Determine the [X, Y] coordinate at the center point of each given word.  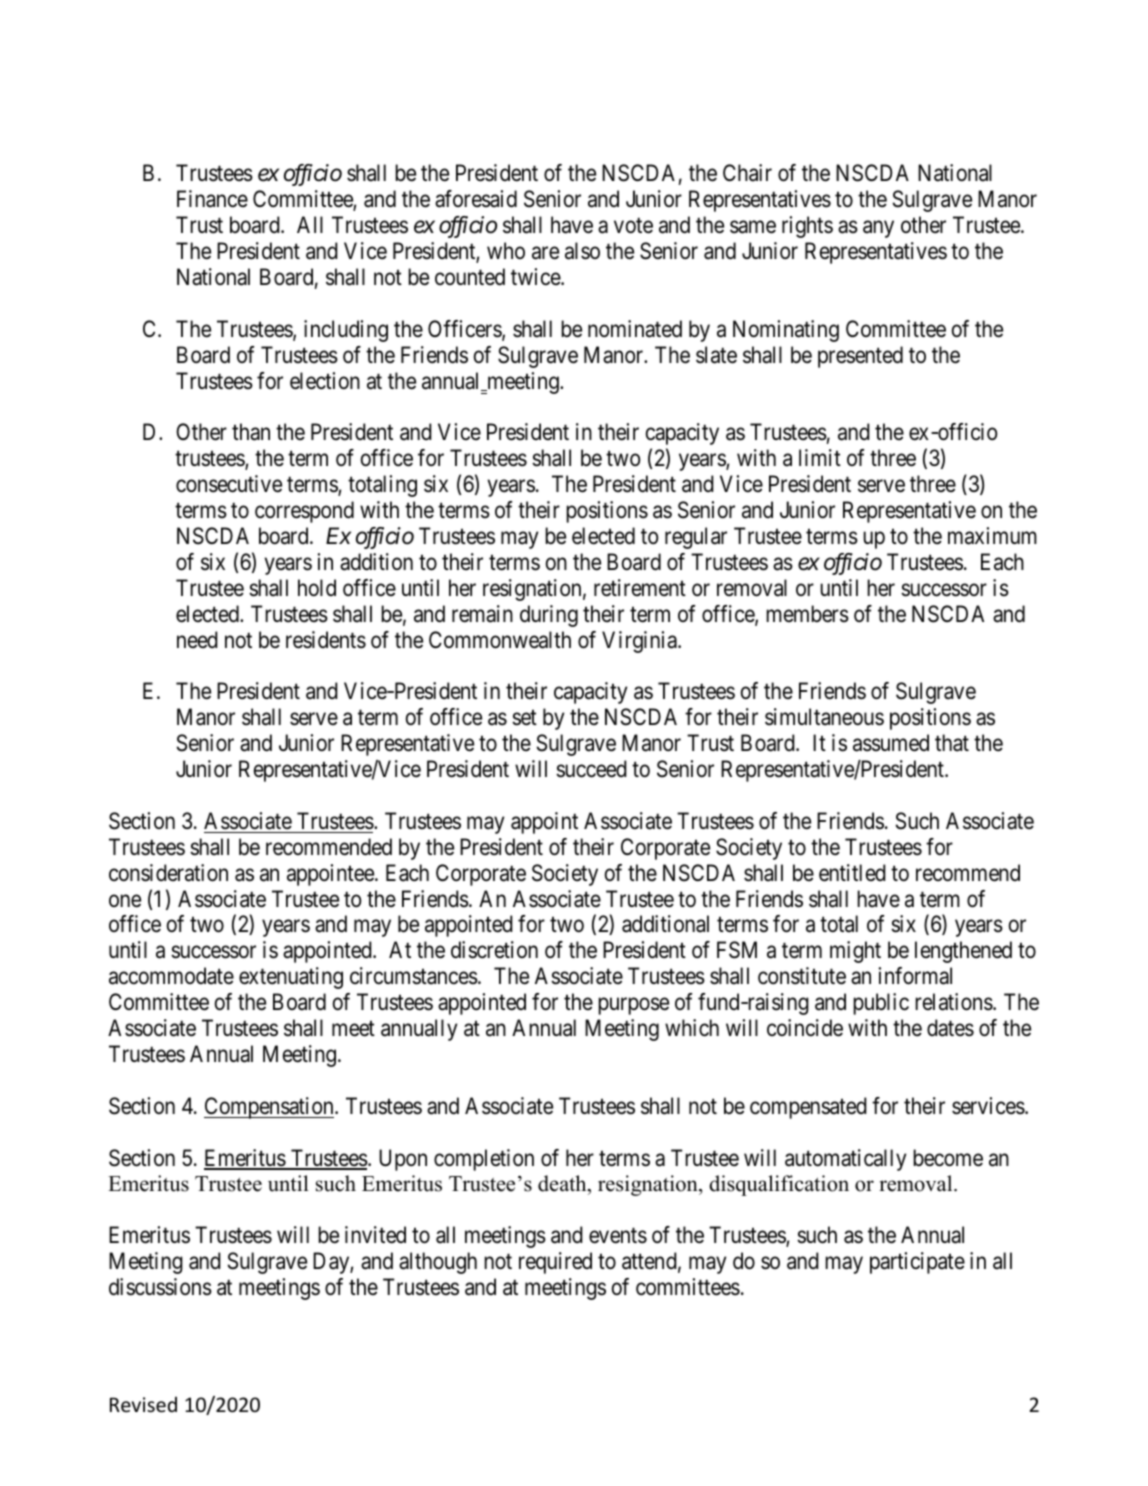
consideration [168, 873]
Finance [212, 199]
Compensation [270, 1108]
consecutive [229, 484]
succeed [591, 769]
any [878, 229]
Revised [143, 1405]
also [582, 251]
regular [696, 538]
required [555, 1263]
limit [820, 457]
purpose [633, 1006]
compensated [808, 1108]
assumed [891, 743]
